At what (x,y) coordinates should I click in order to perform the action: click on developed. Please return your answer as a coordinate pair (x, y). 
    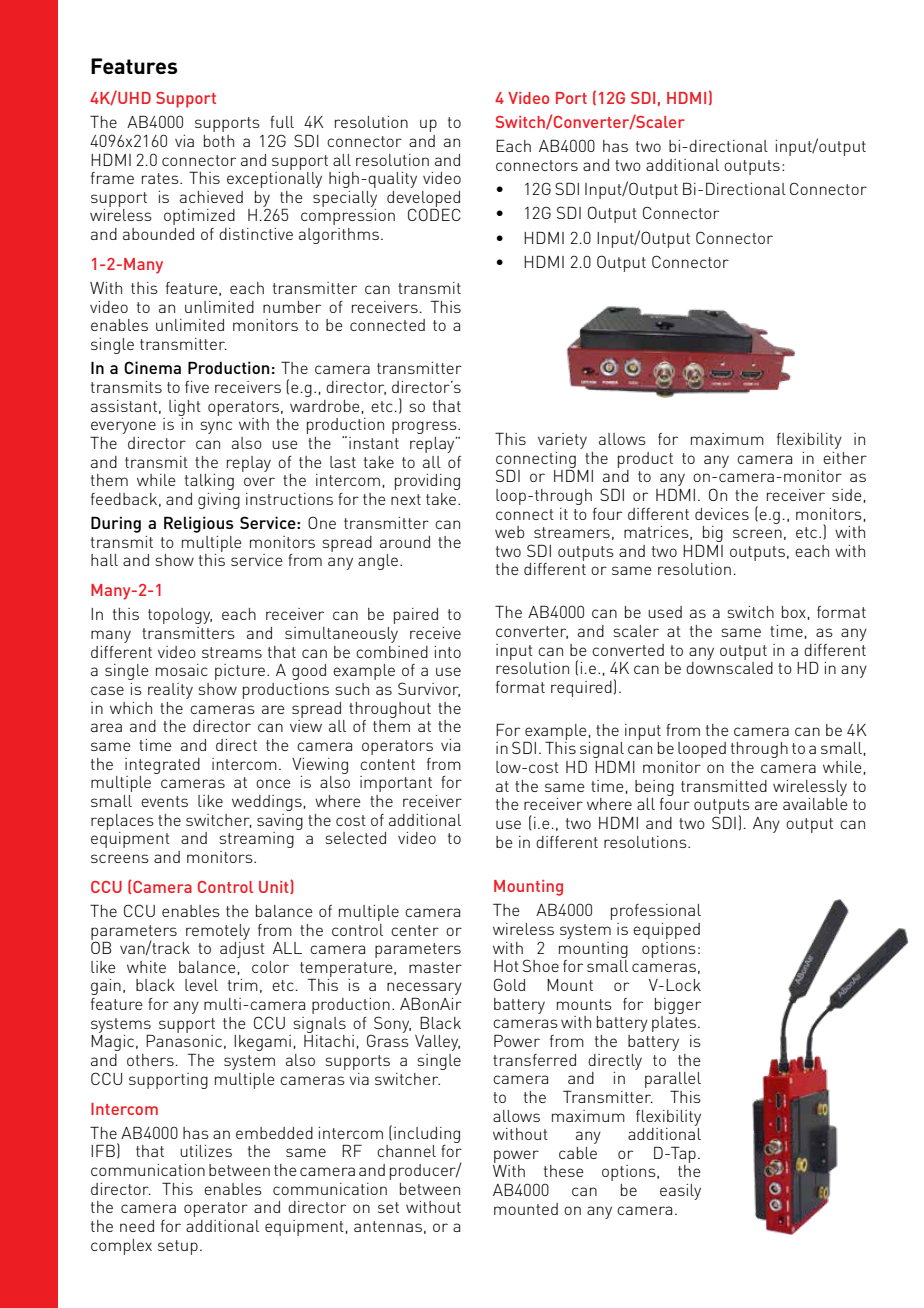
    Looking at the image, I should click on (423, 200).
